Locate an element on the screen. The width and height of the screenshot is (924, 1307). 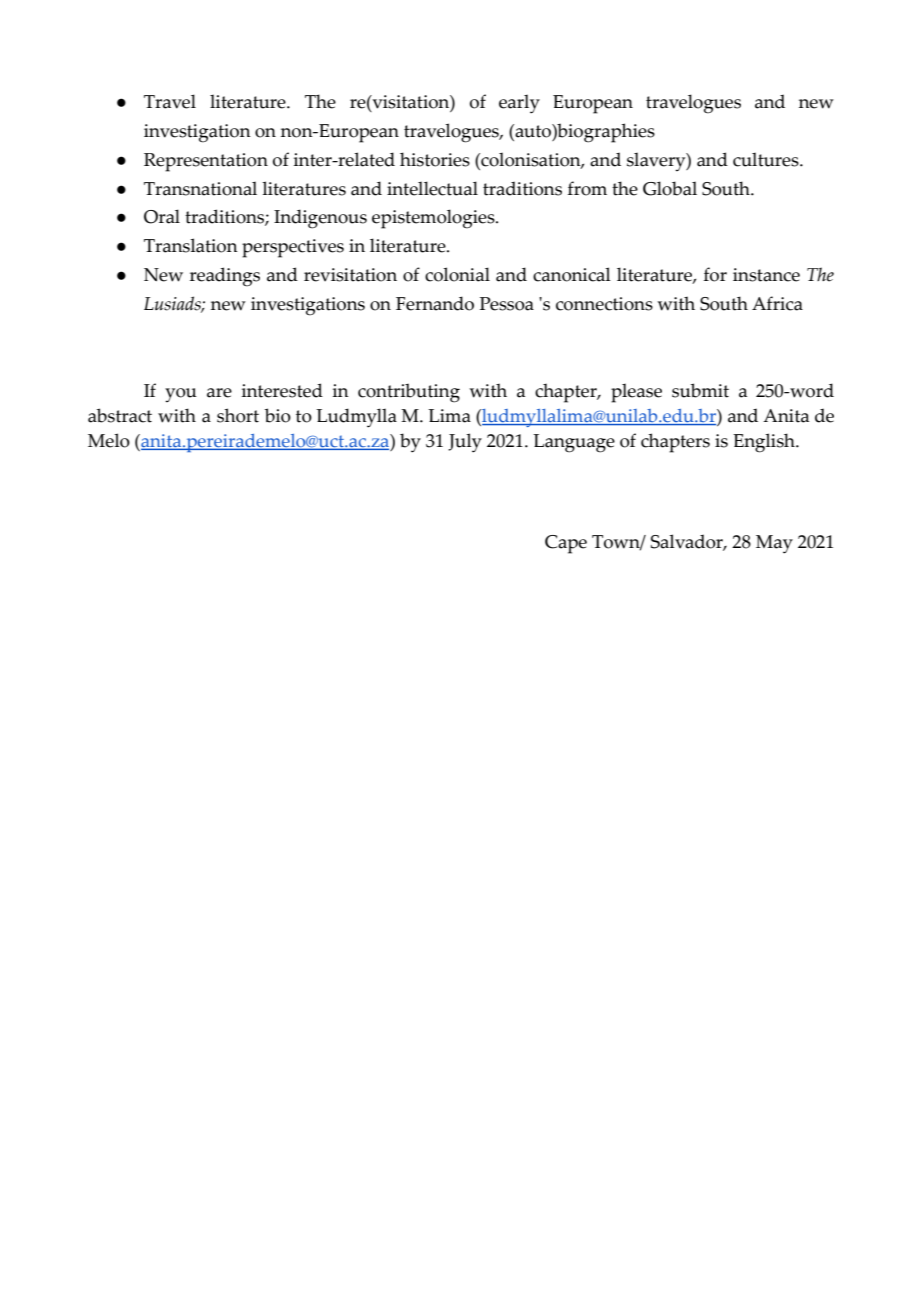
colonial is located at coordinates (457, 274).
